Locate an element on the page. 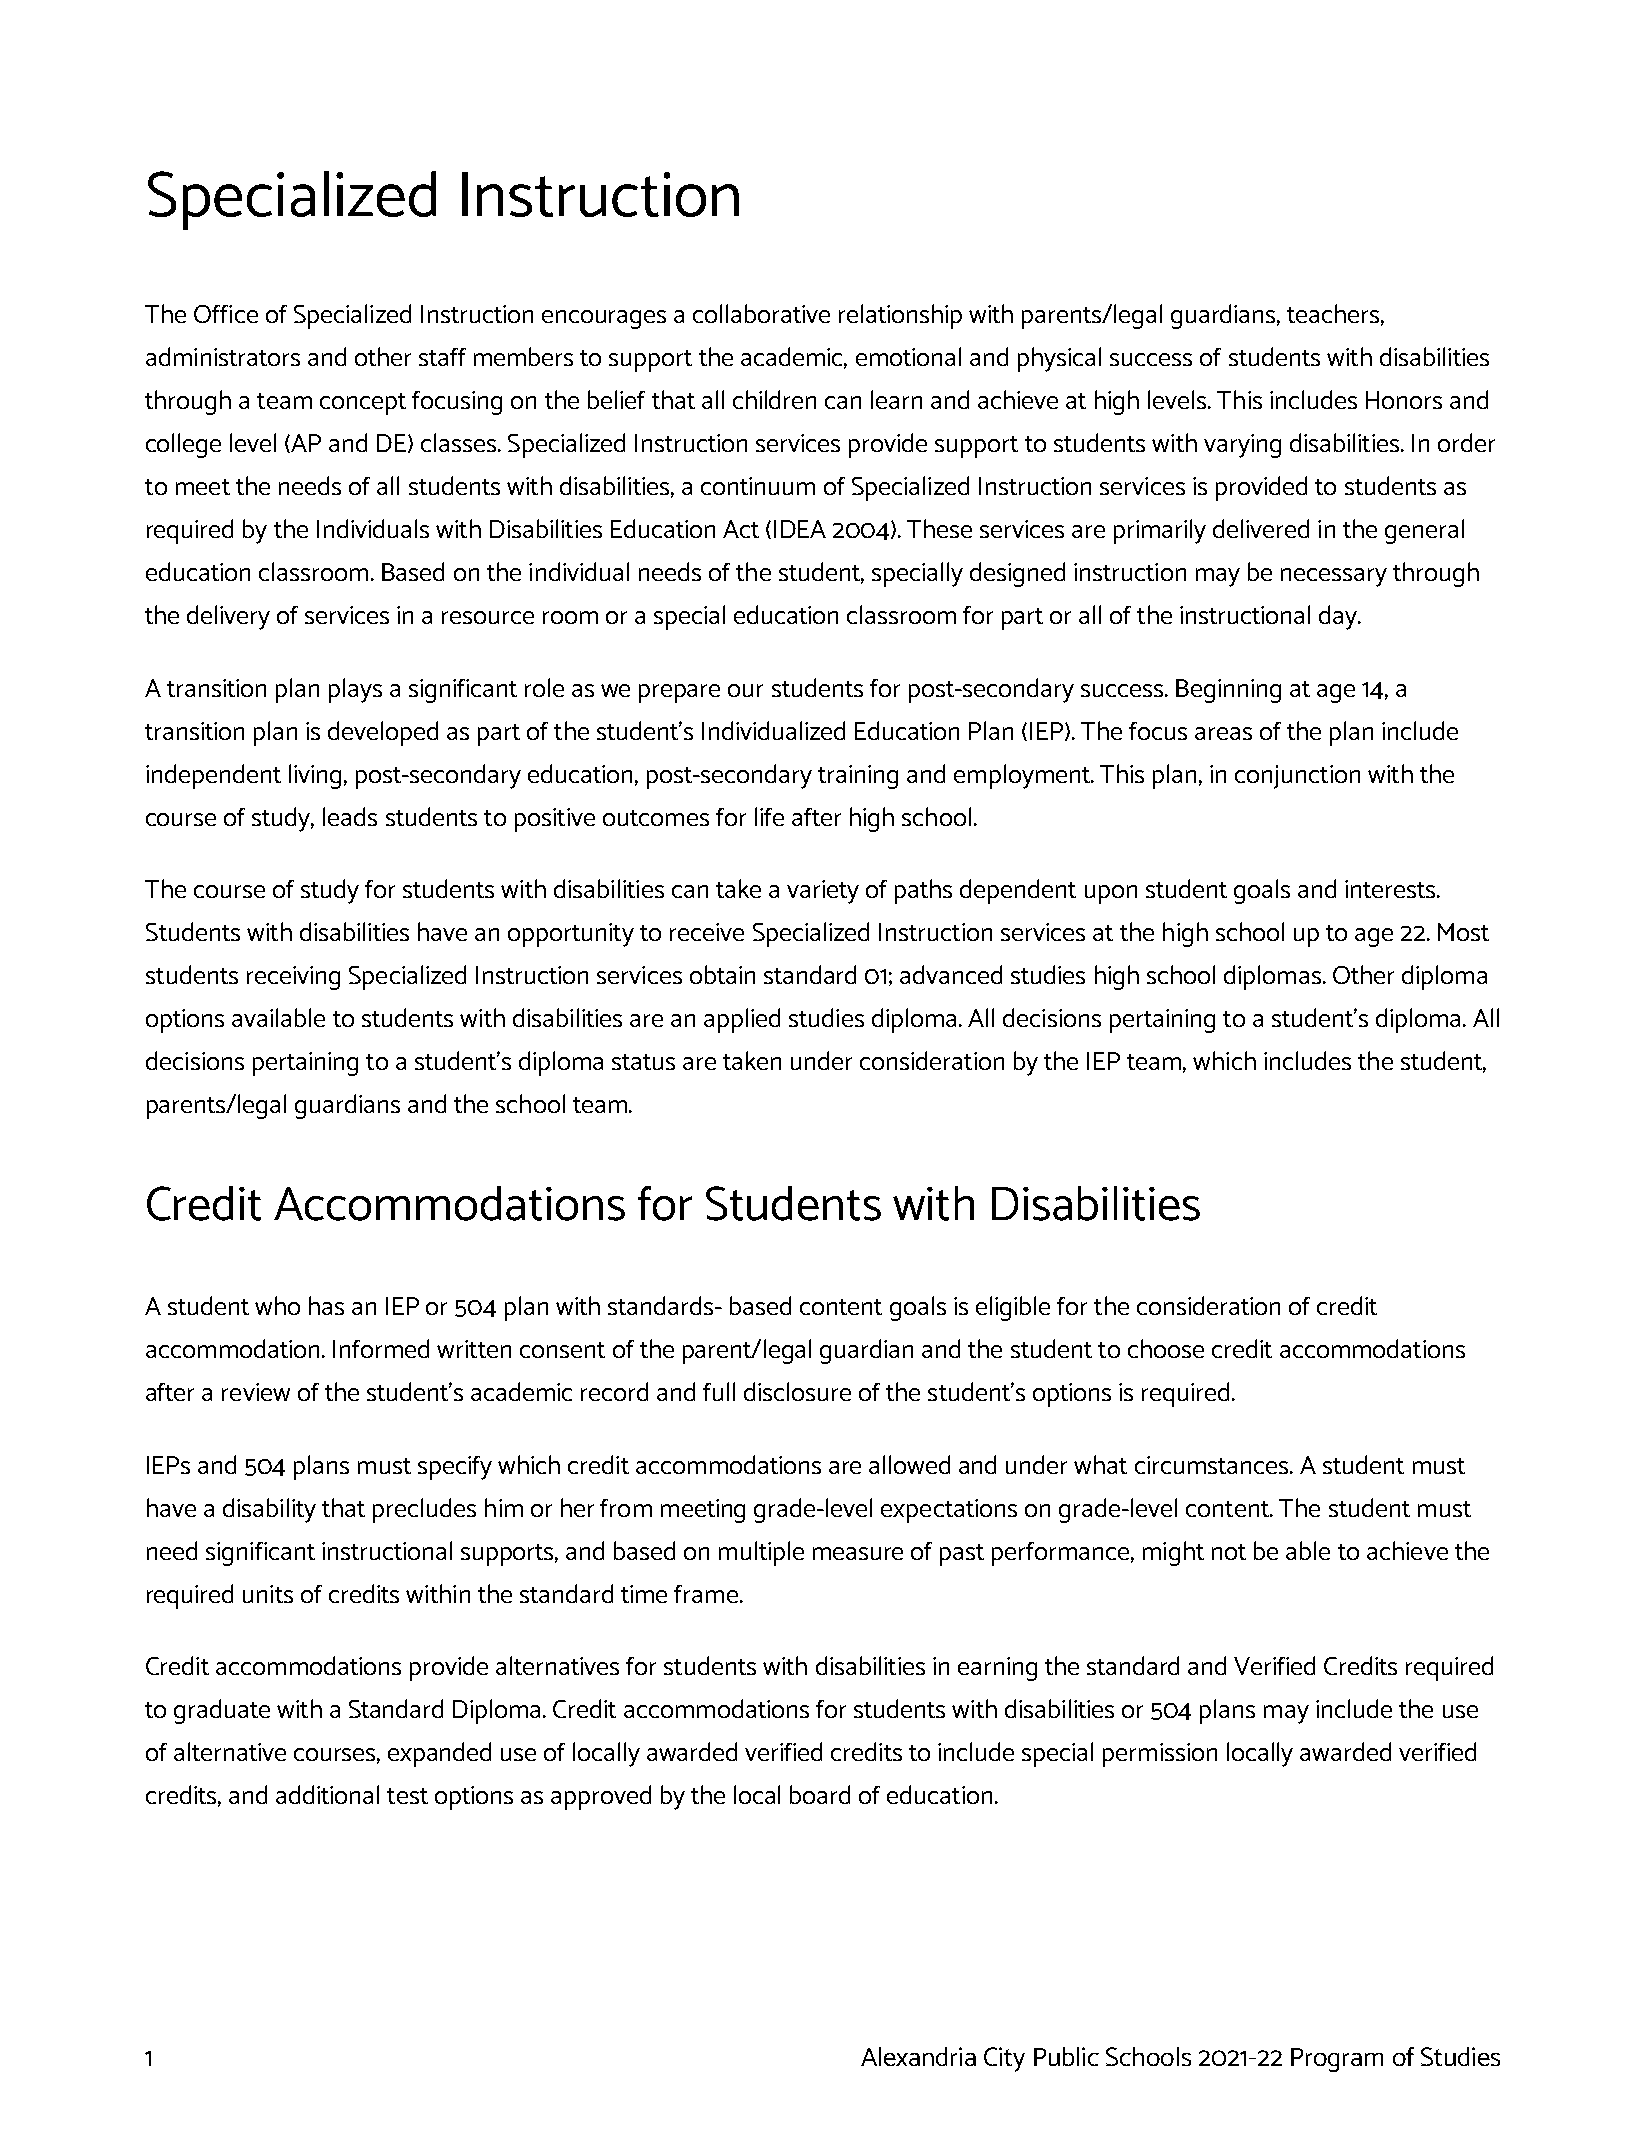 The width and height of the image is (1647, 2131). concept is located at coordinates (363, 404).
